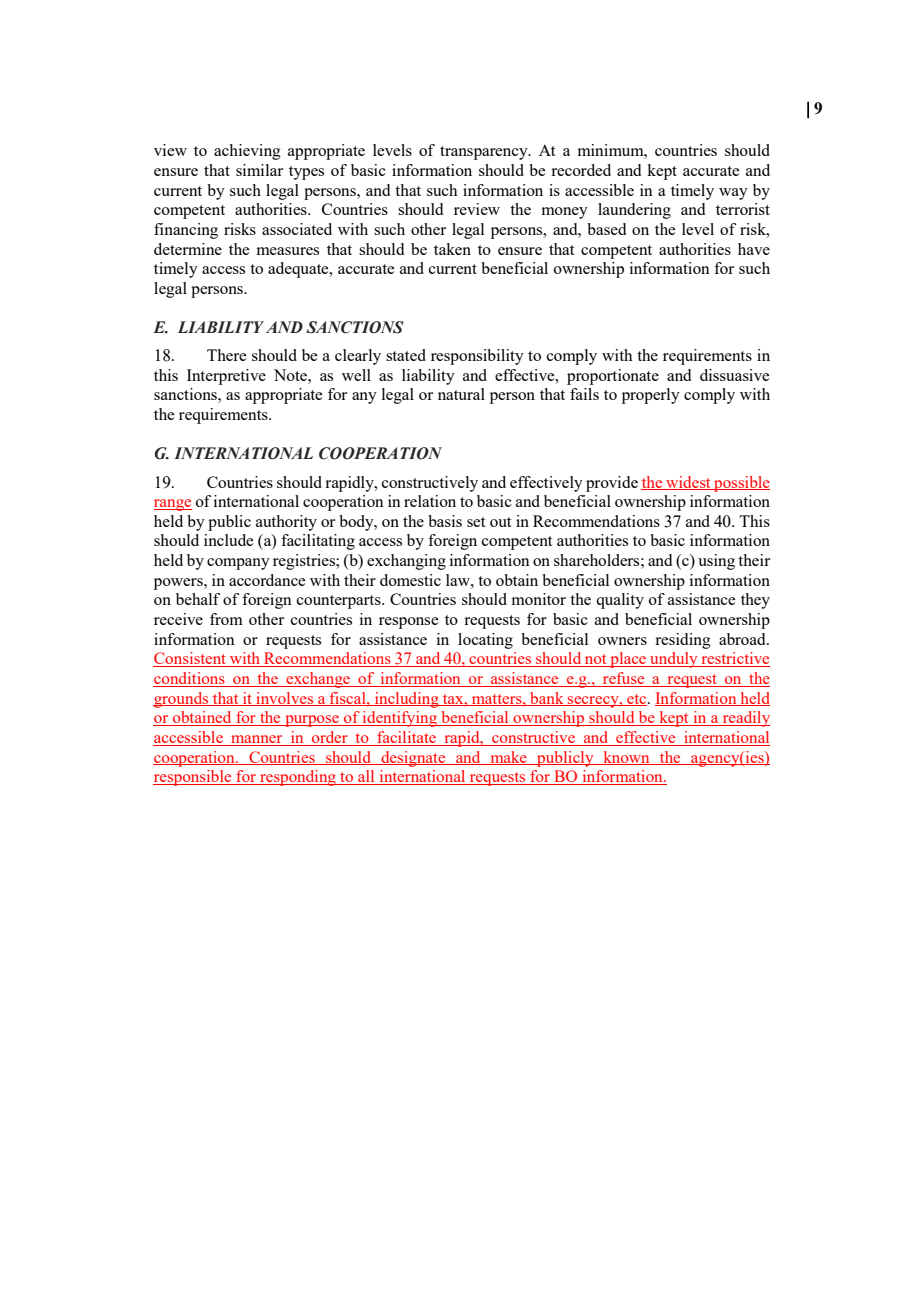  What do you see at coordinates (173, 505) in the screenshot?
I see `range` at bounding box center [173, 505].
